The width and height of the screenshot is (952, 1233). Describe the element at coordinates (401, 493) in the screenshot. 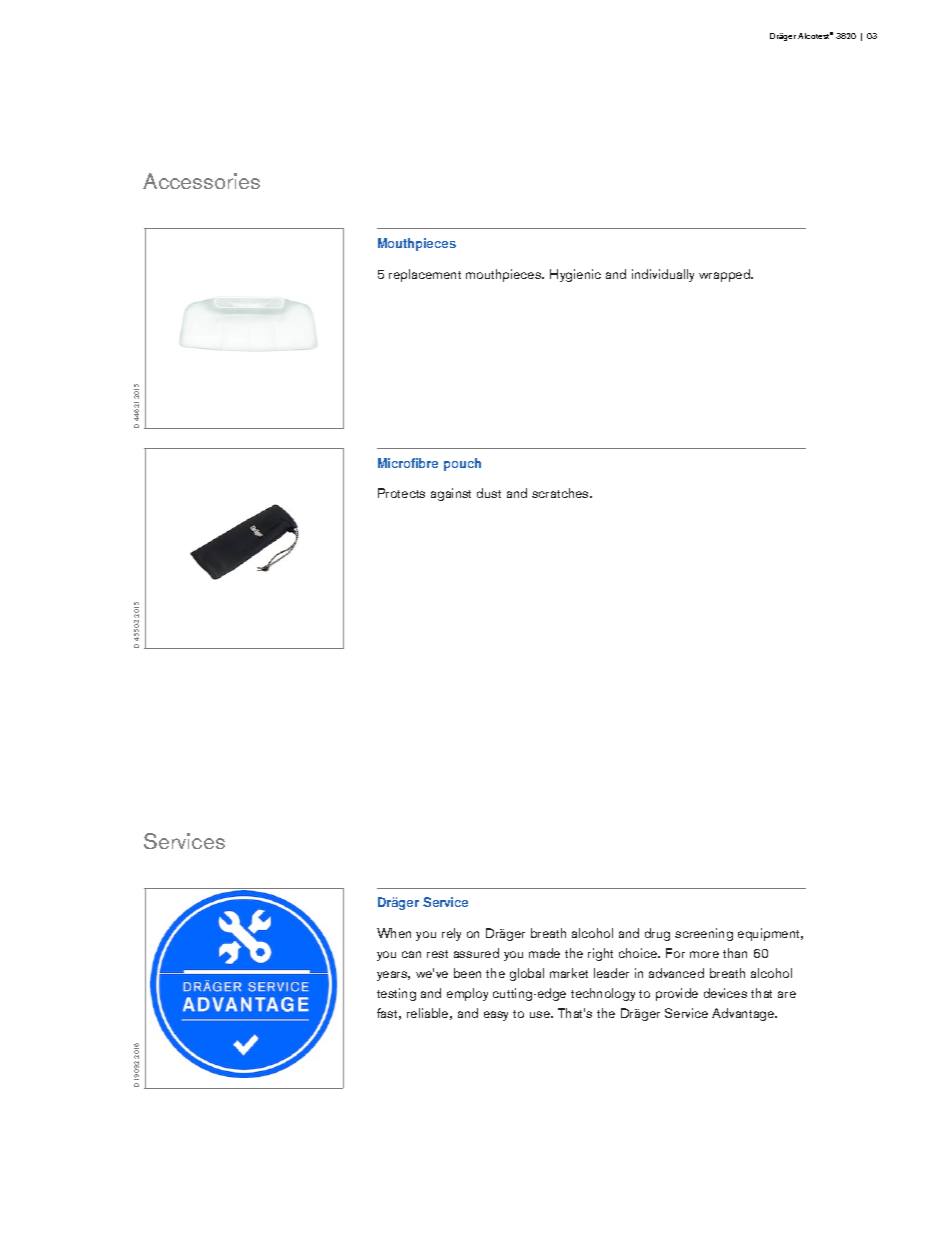

I see `Protects` at that location.
